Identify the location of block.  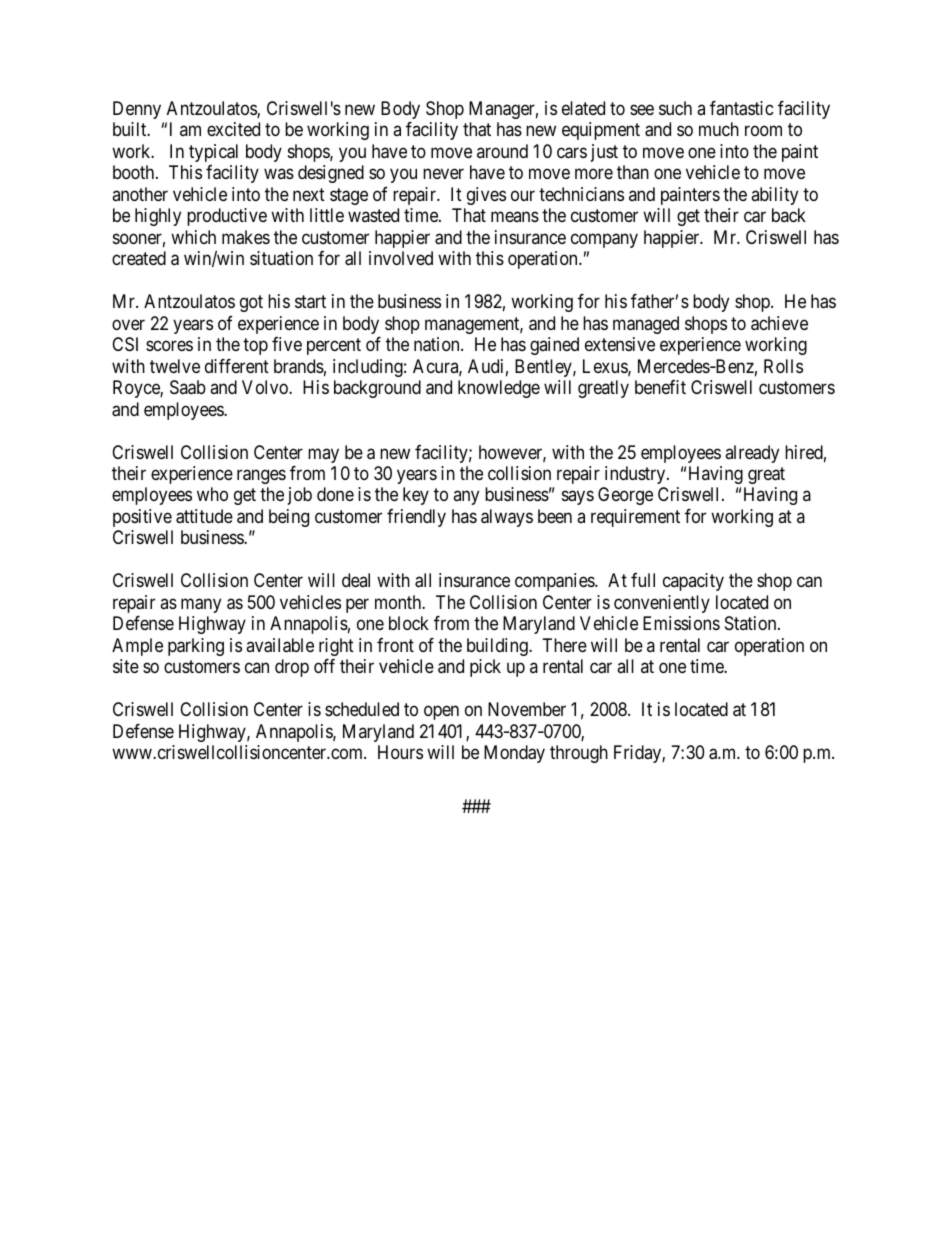
(409, 623).
